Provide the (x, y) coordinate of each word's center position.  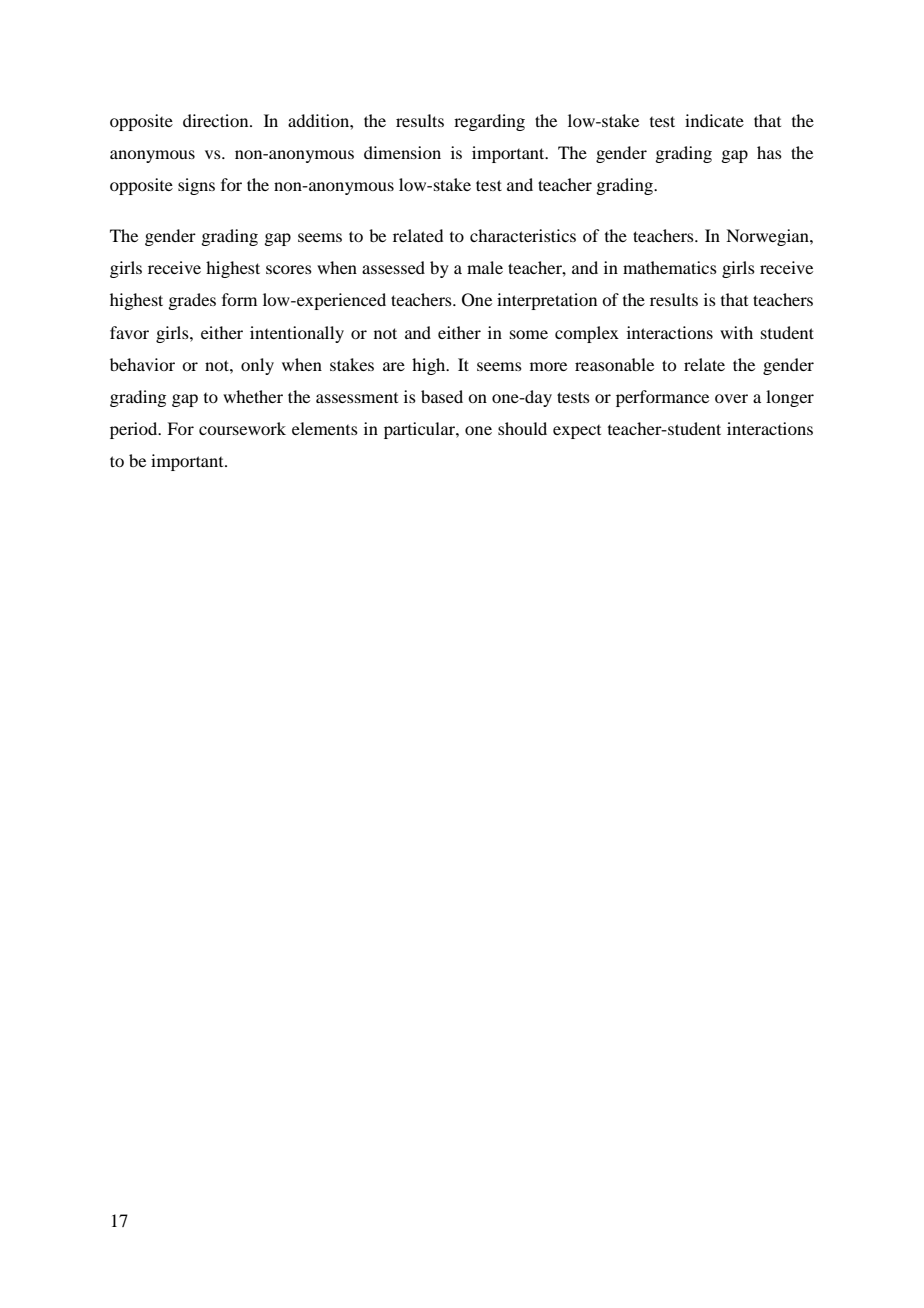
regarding (489, 122)
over (731, 398)
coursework (242, 428)
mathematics (670, 267)
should (522, 428)
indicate (714, 120)
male (485, 267)
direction (217, 120)
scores (289, 269)
